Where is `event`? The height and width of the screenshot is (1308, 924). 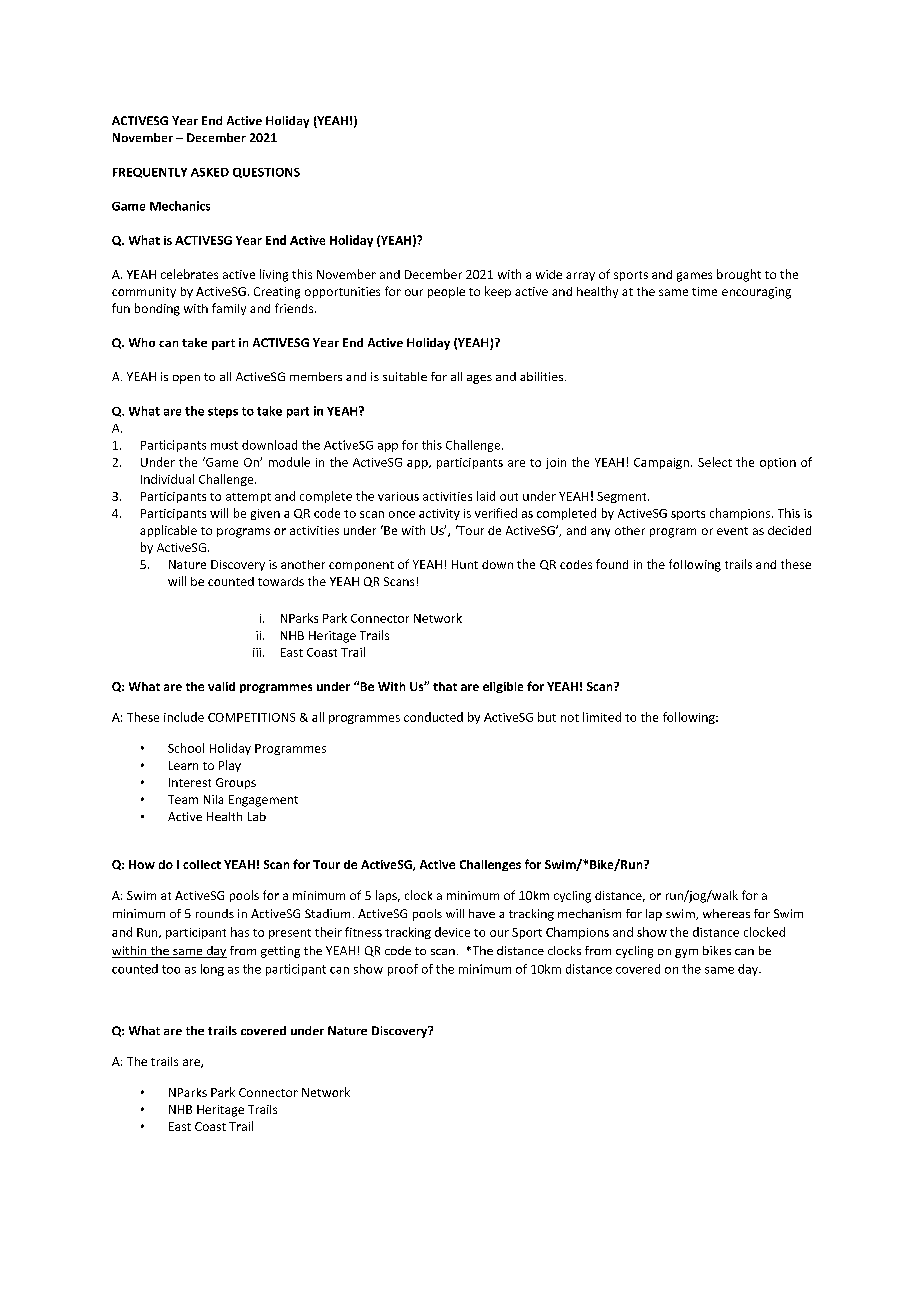 event is located at coordinates (732, 531).
